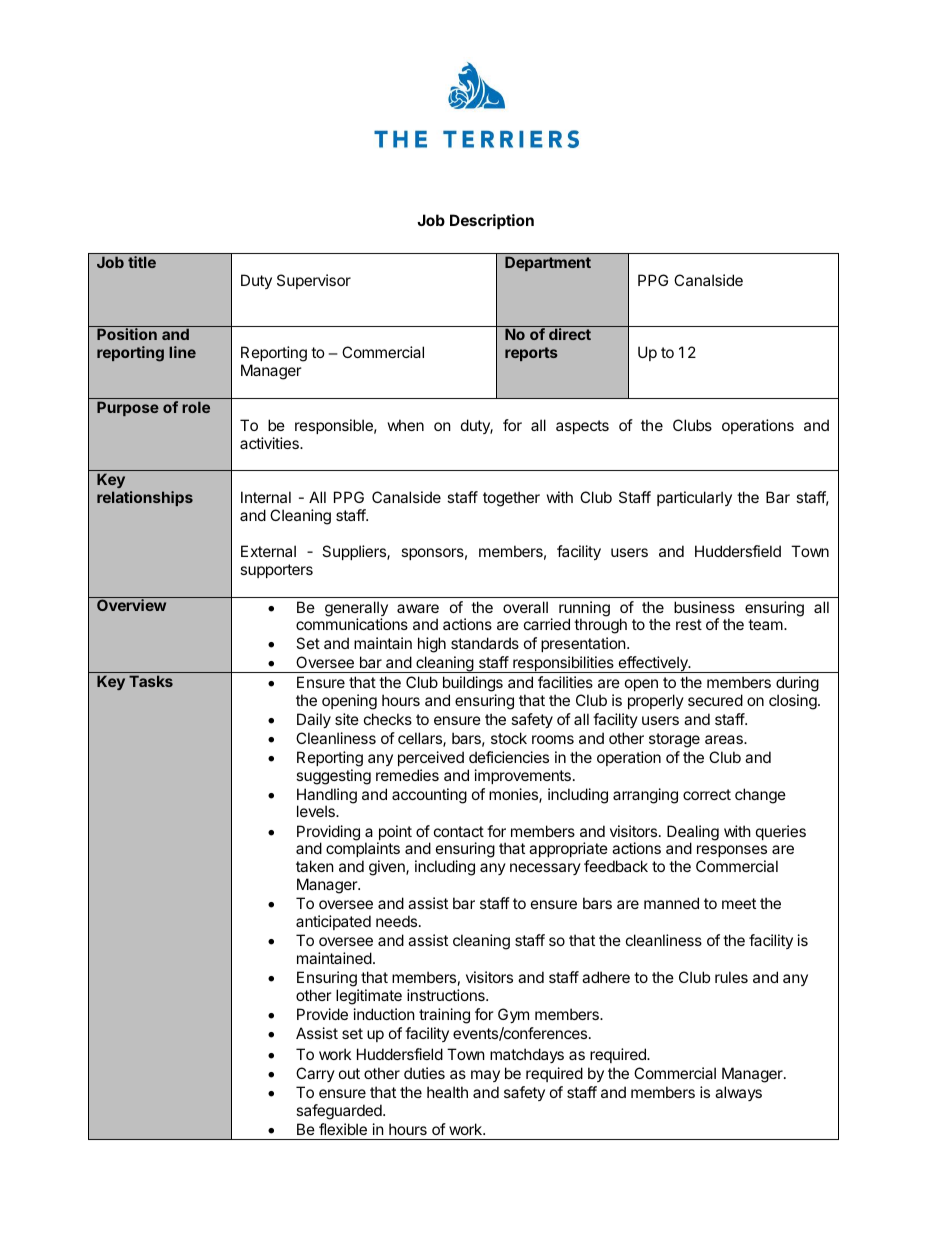 The height and width of the document is (1233, 952). Describe the element at coordinates (142, 262) in the document. I see `title` at that location.
